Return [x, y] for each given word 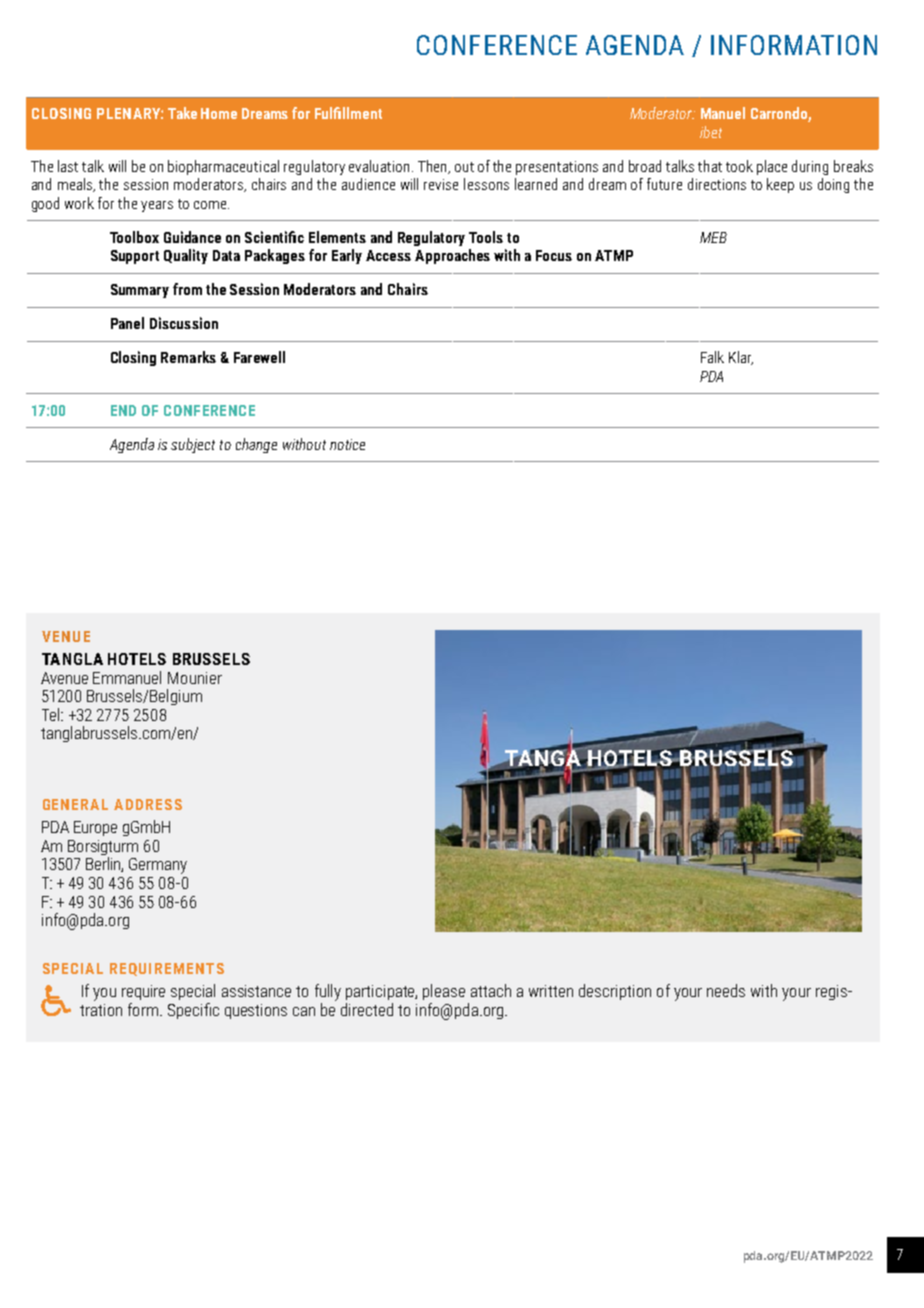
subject [193, 445]
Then [434, 167]
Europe [95, 828]
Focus [554, 255]
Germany [158, 866]
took [739, 166]
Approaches [452, 256]
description [615, 992]
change [256, 445]
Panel [127, 323]
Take [182, 113]
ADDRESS [148, 804]
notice [347, 444]
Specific [193, 1011]
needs [726, 990]
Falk [712, 357]
